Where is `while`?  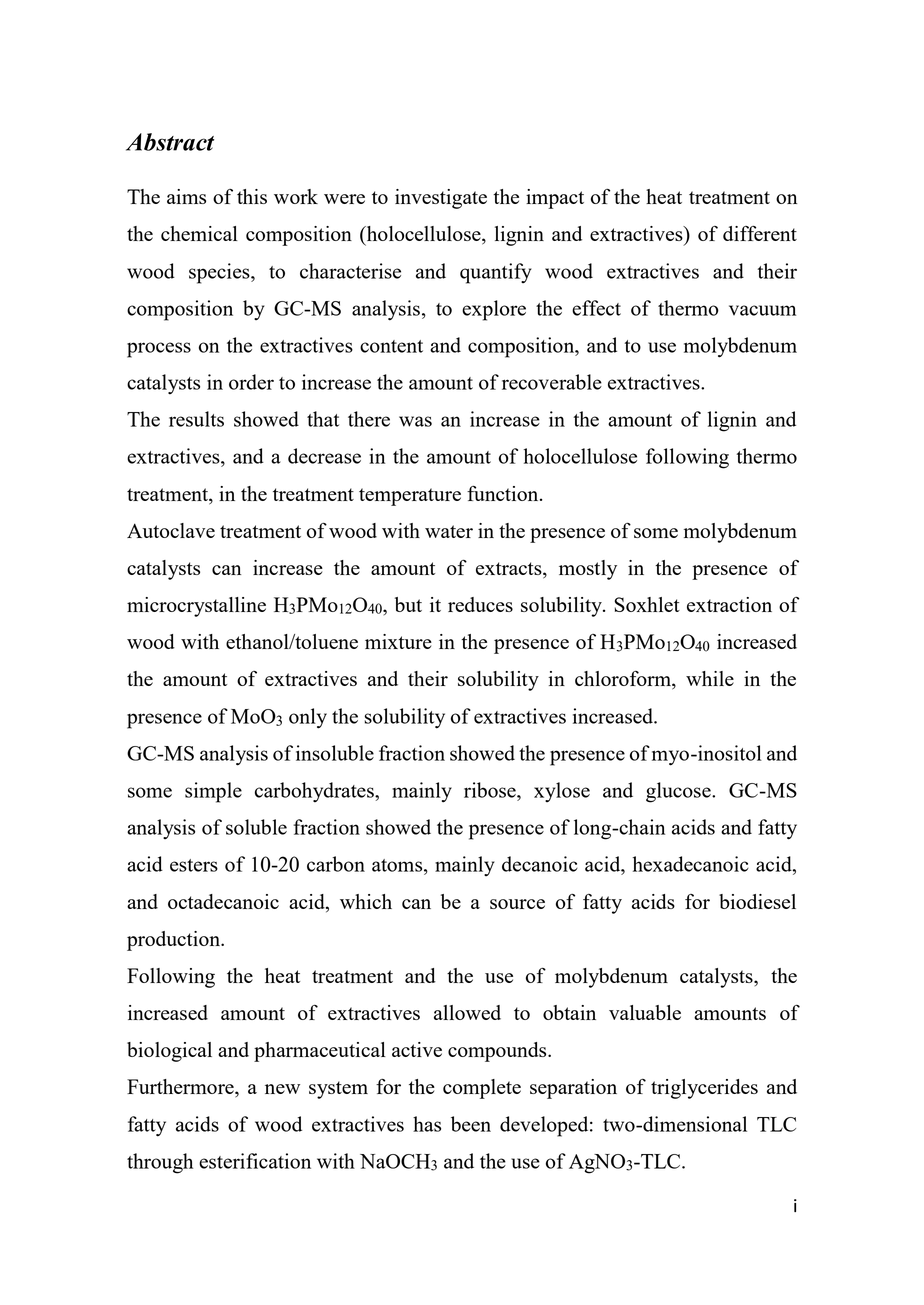
while is located at coordinates (710, 678).
